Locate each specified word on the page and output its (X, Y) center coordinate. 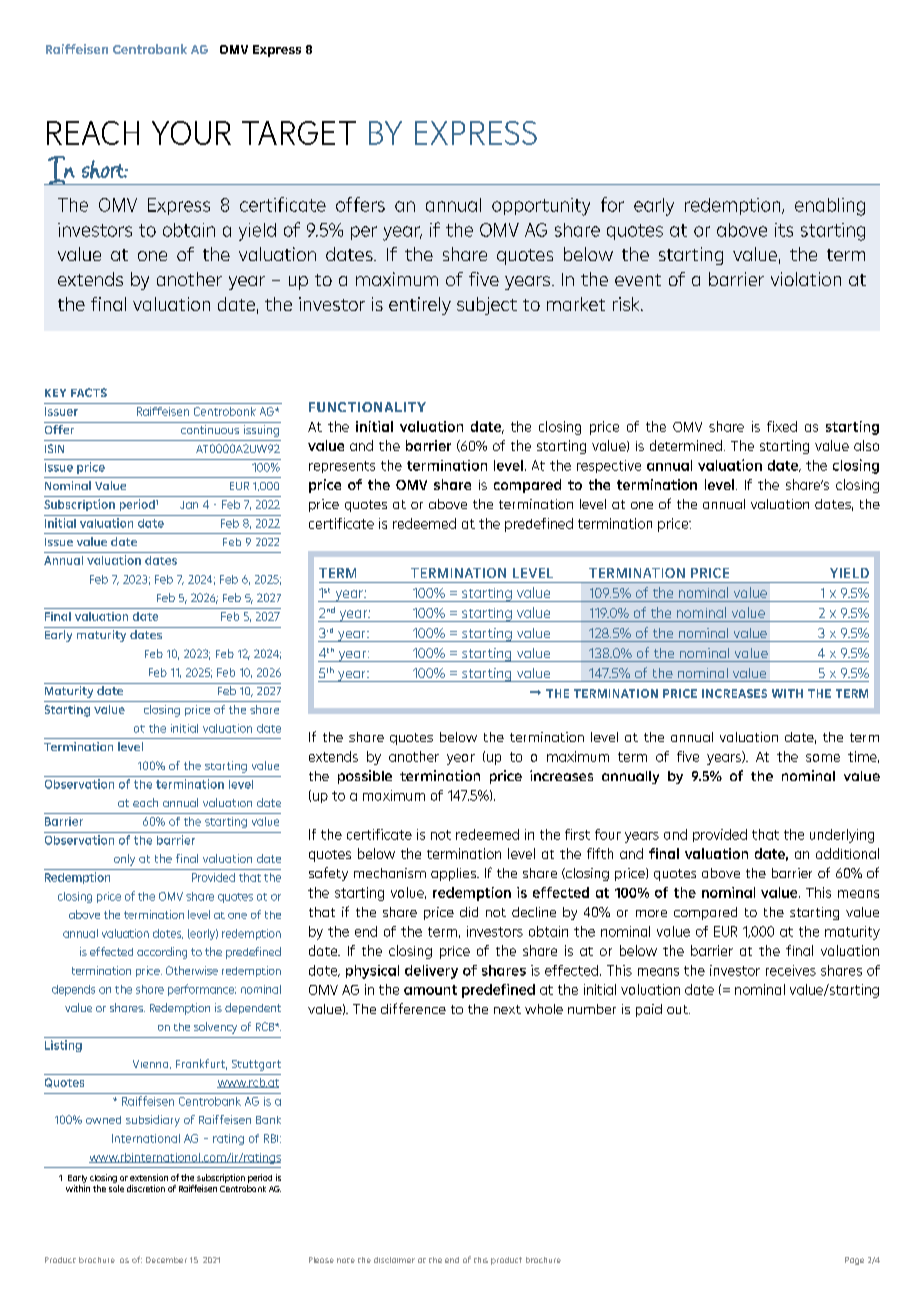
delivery (431, 972)
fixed (782, 426)
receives (791, 970)
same (823, 758)
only (124, 860)
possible (365, 777)
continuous (210, 429)
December (166, 1260)
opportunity (541, 207)
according (162, 953)
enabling (830, 207)
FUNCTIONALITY (367, 407)
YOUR (191, 133)
